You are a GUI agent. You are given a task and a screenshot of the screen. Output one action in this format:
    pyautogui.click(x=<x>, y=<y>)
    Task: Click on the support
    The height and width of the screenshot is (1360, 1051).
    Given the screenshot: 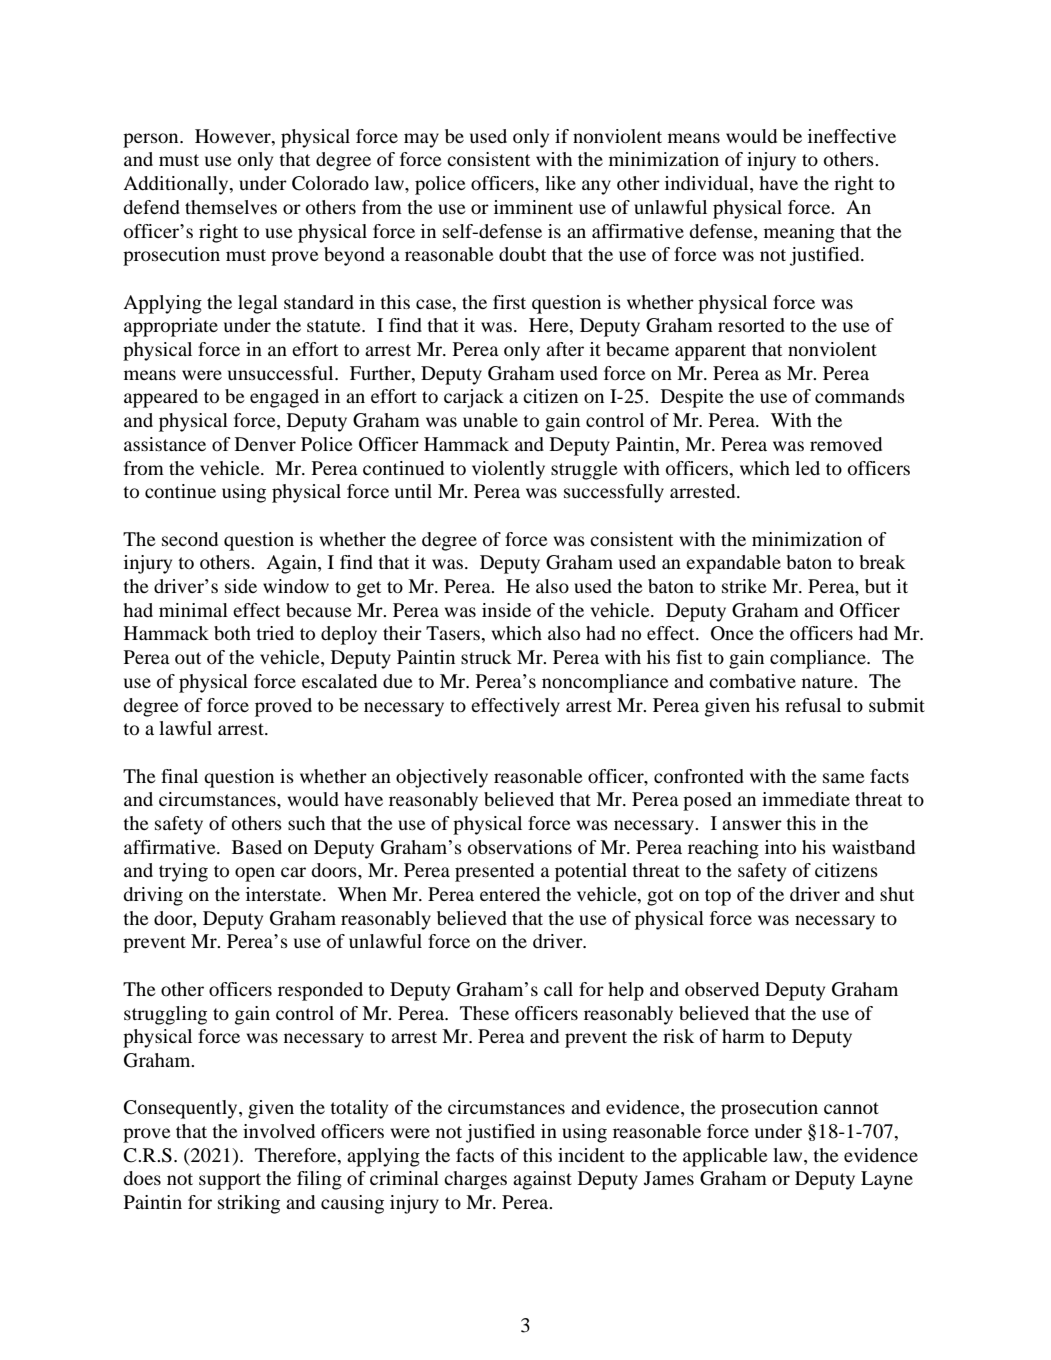 What is the action you would take?
    pyautogui.click(x=230, y=1181)
